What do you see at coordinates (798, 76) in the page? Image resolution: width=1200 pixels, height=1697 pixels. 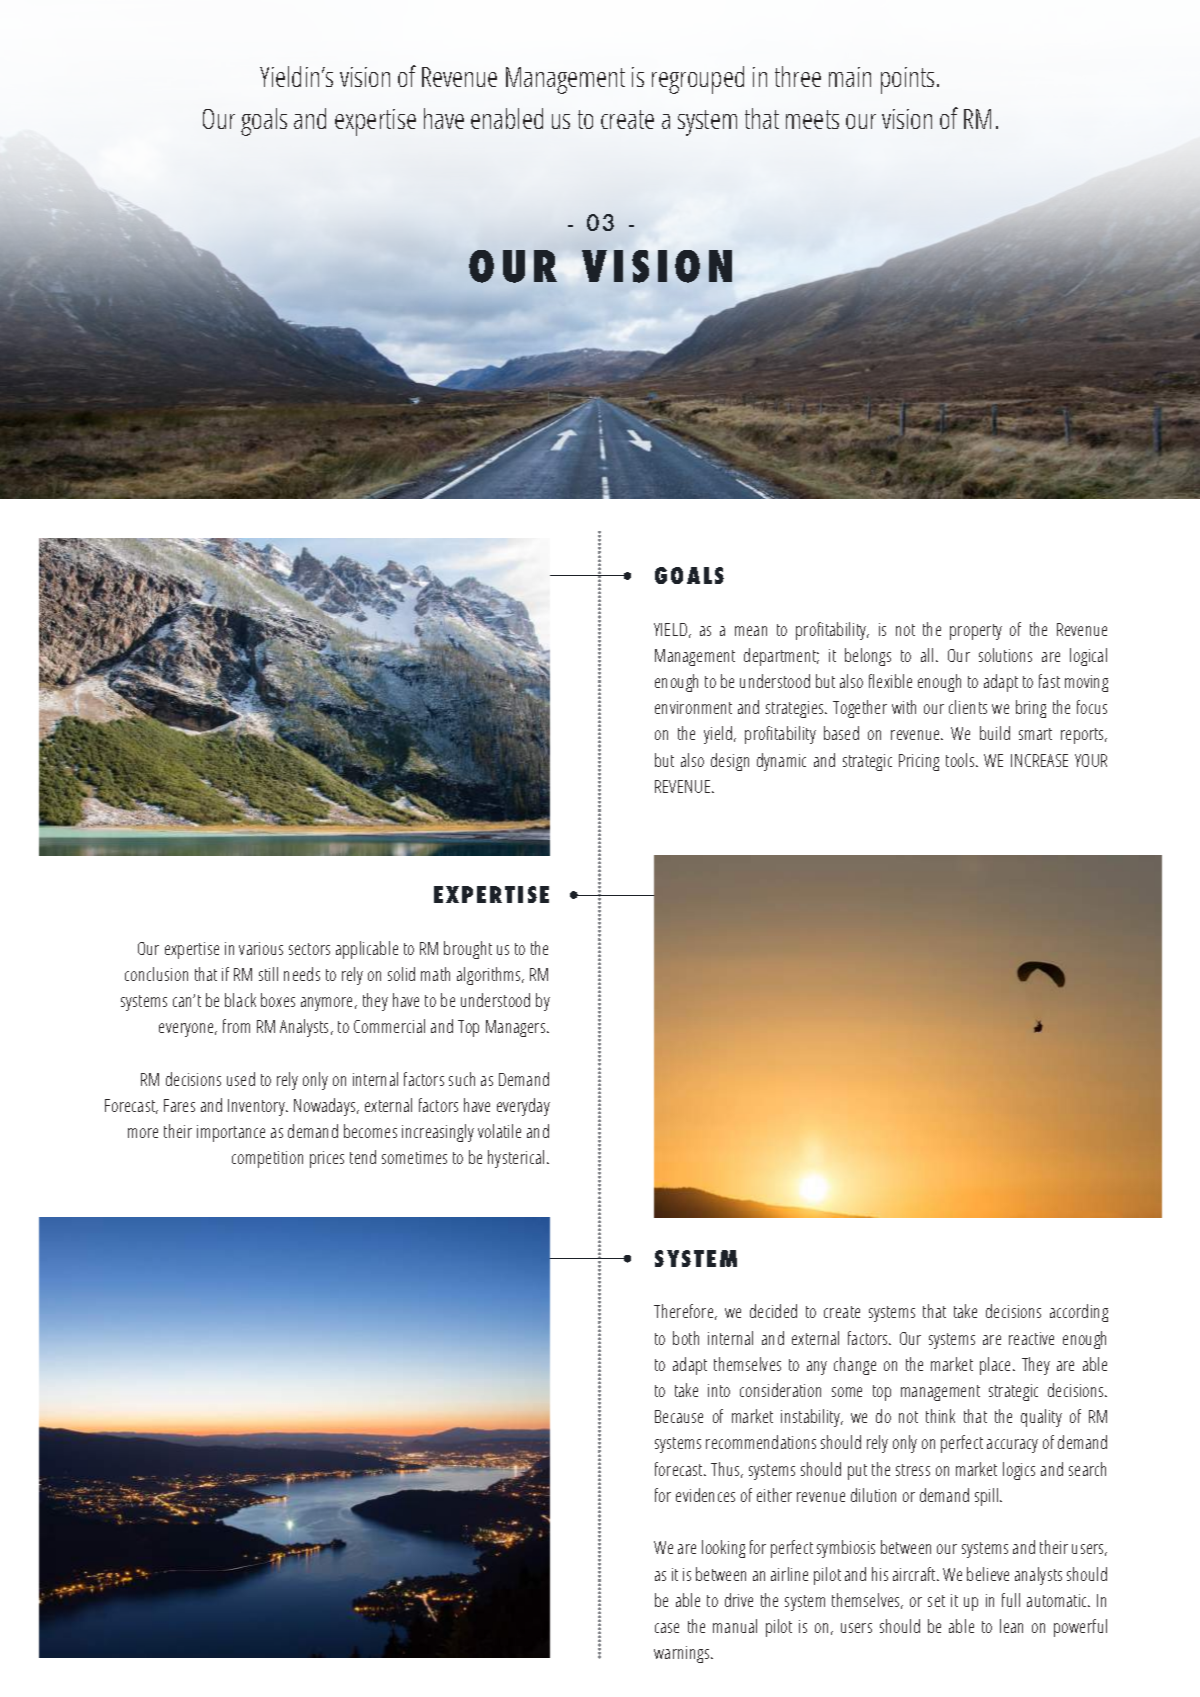 I see `three` at bounding box center [798, 76].
